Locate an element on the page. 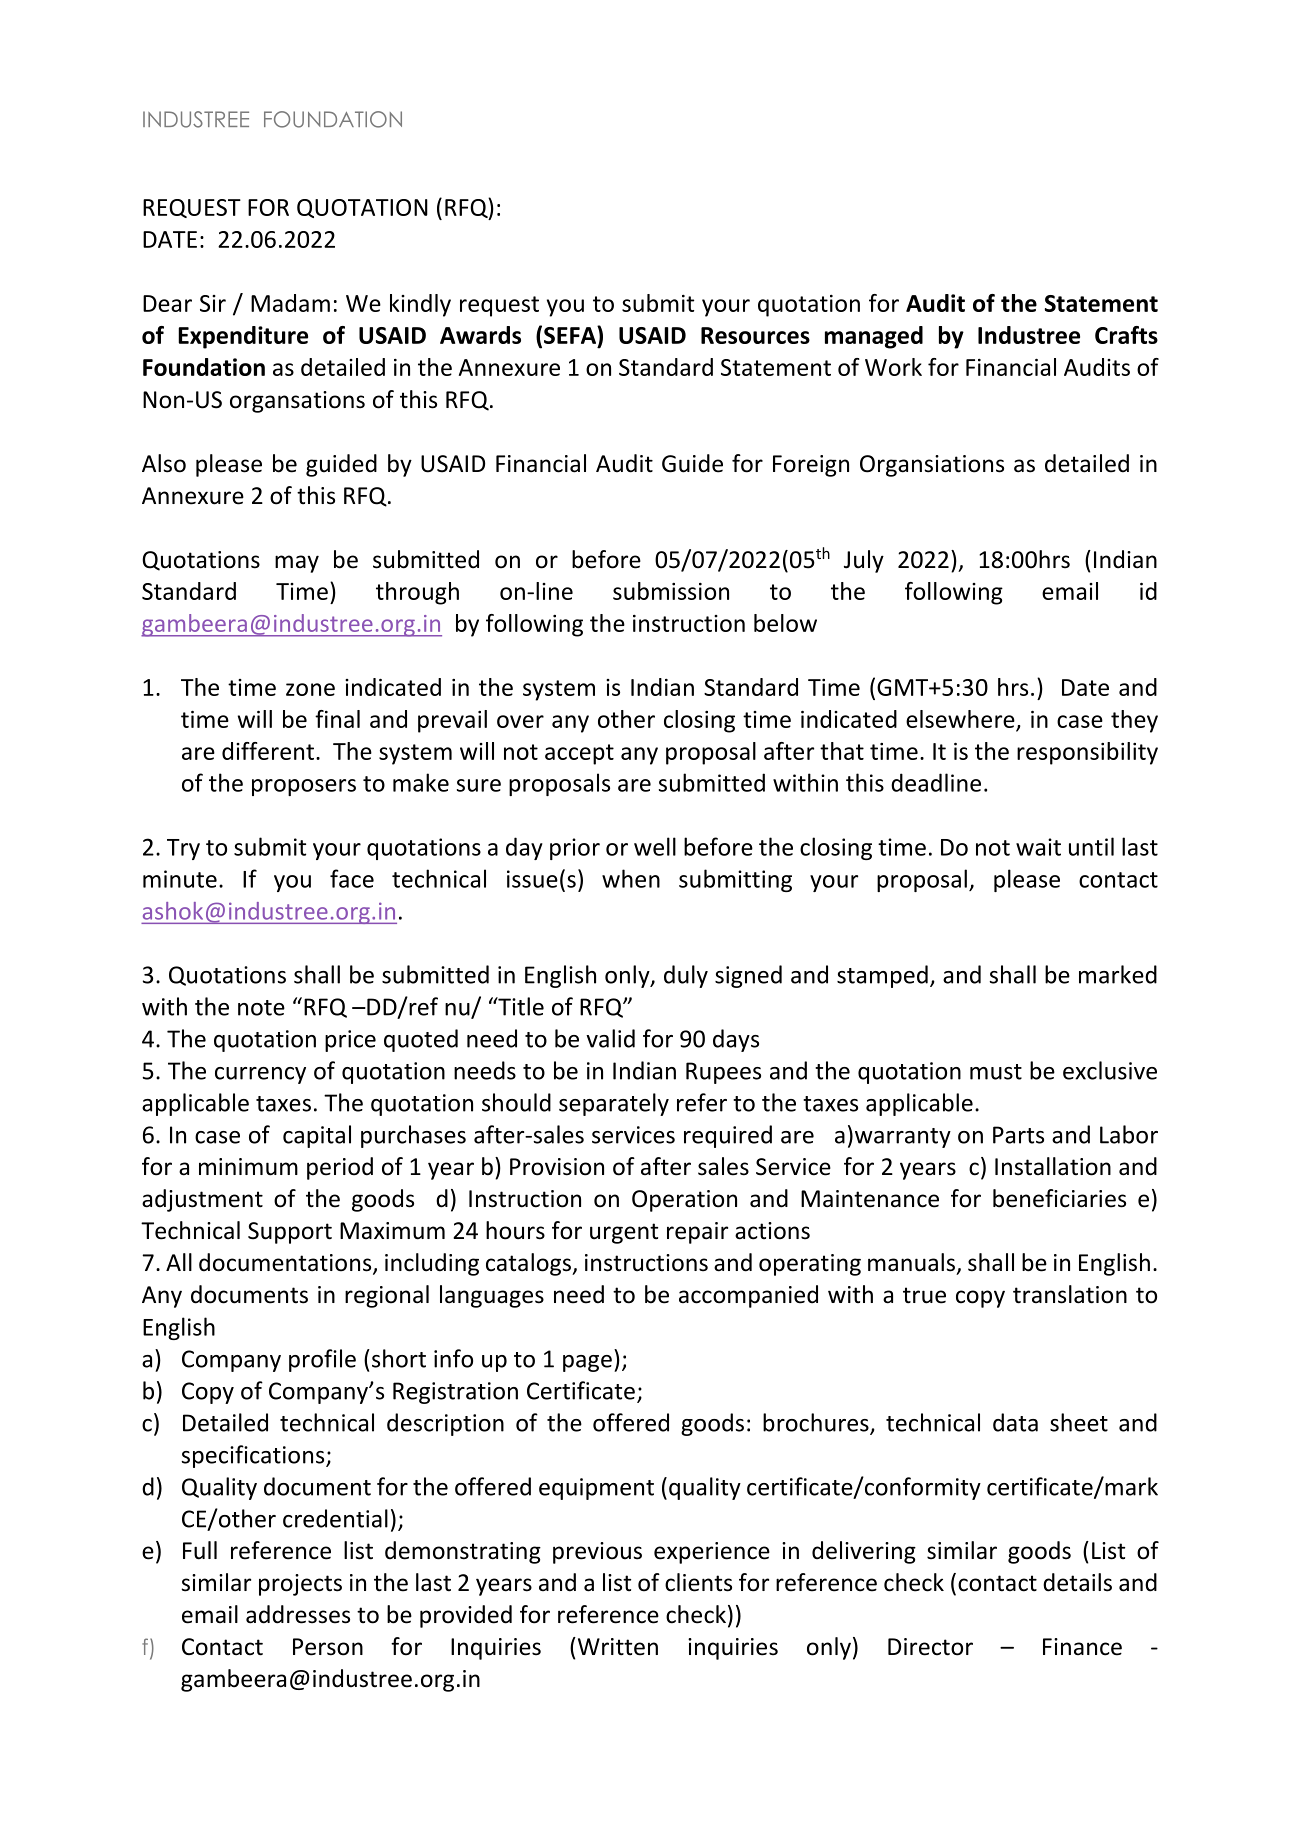 Image resolution: width=1299 pixels, height=1838 pixels. different is located at coordinates (268, 751).
